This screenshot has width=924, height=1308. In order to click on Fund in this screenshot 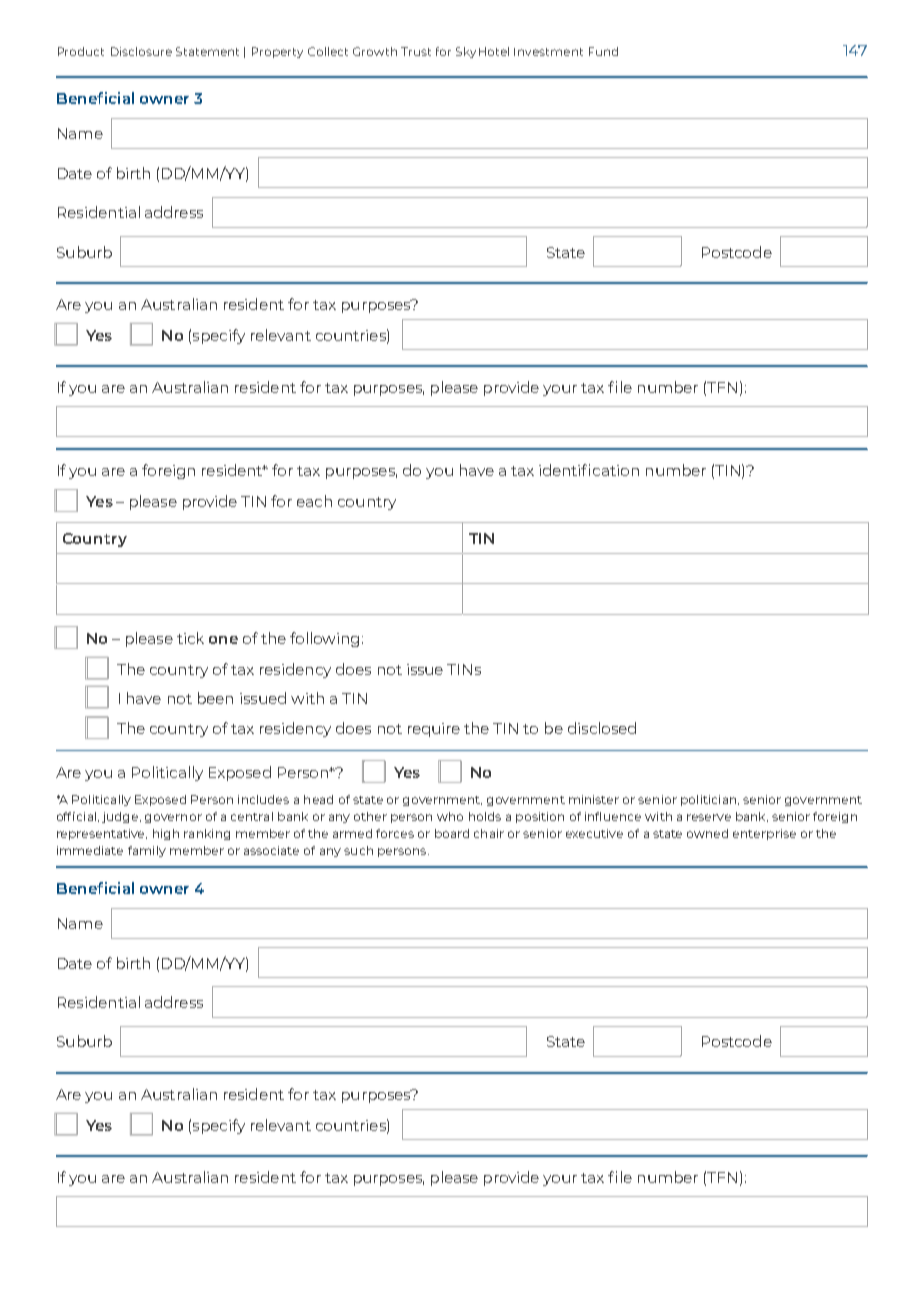, I will do `click(603, 51)`.
